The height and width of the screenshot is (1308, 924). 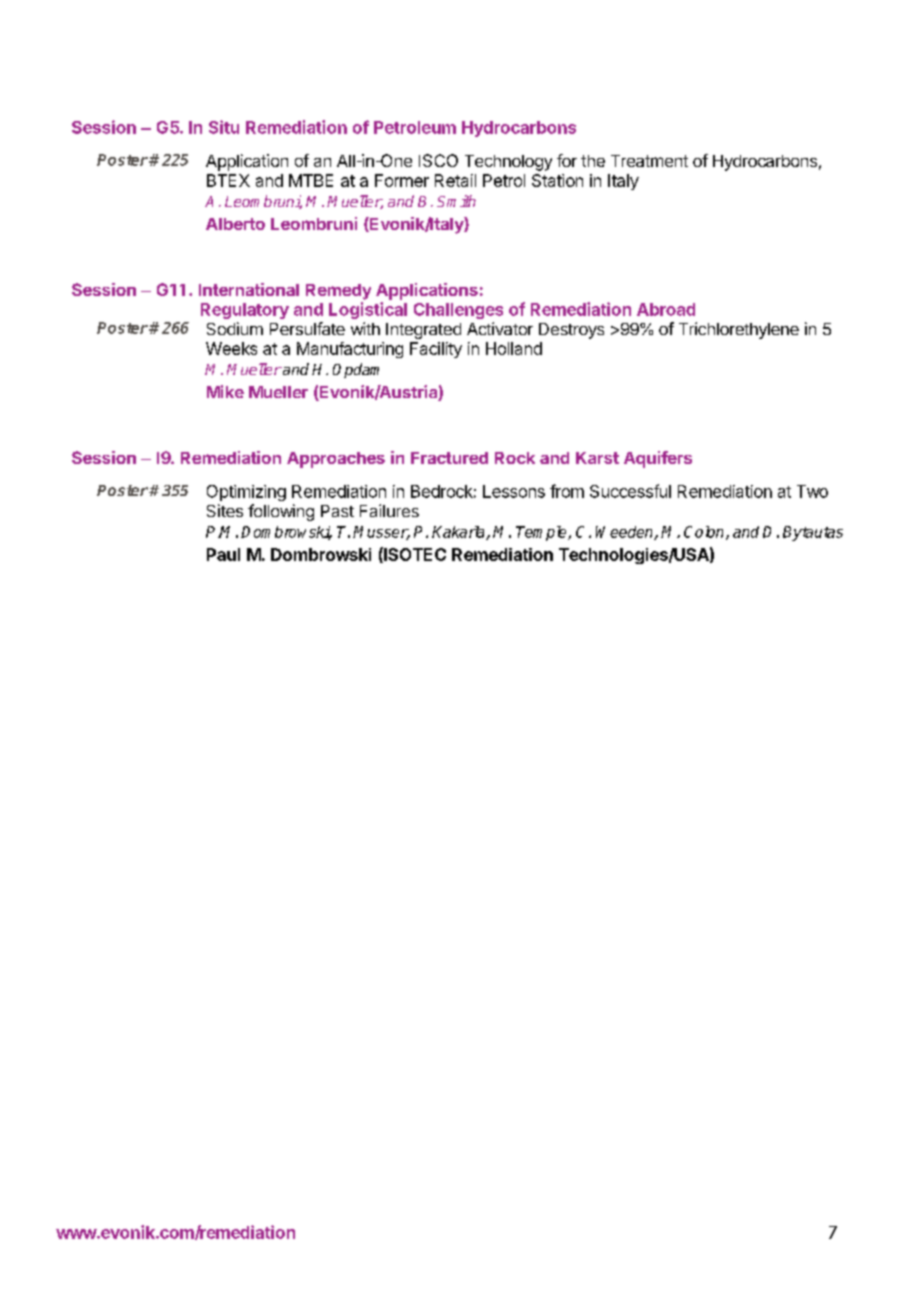 What do you see at coordinates (649, 161) in the screenshot?
I see `Treatment` at bounding box center [649, 161].
